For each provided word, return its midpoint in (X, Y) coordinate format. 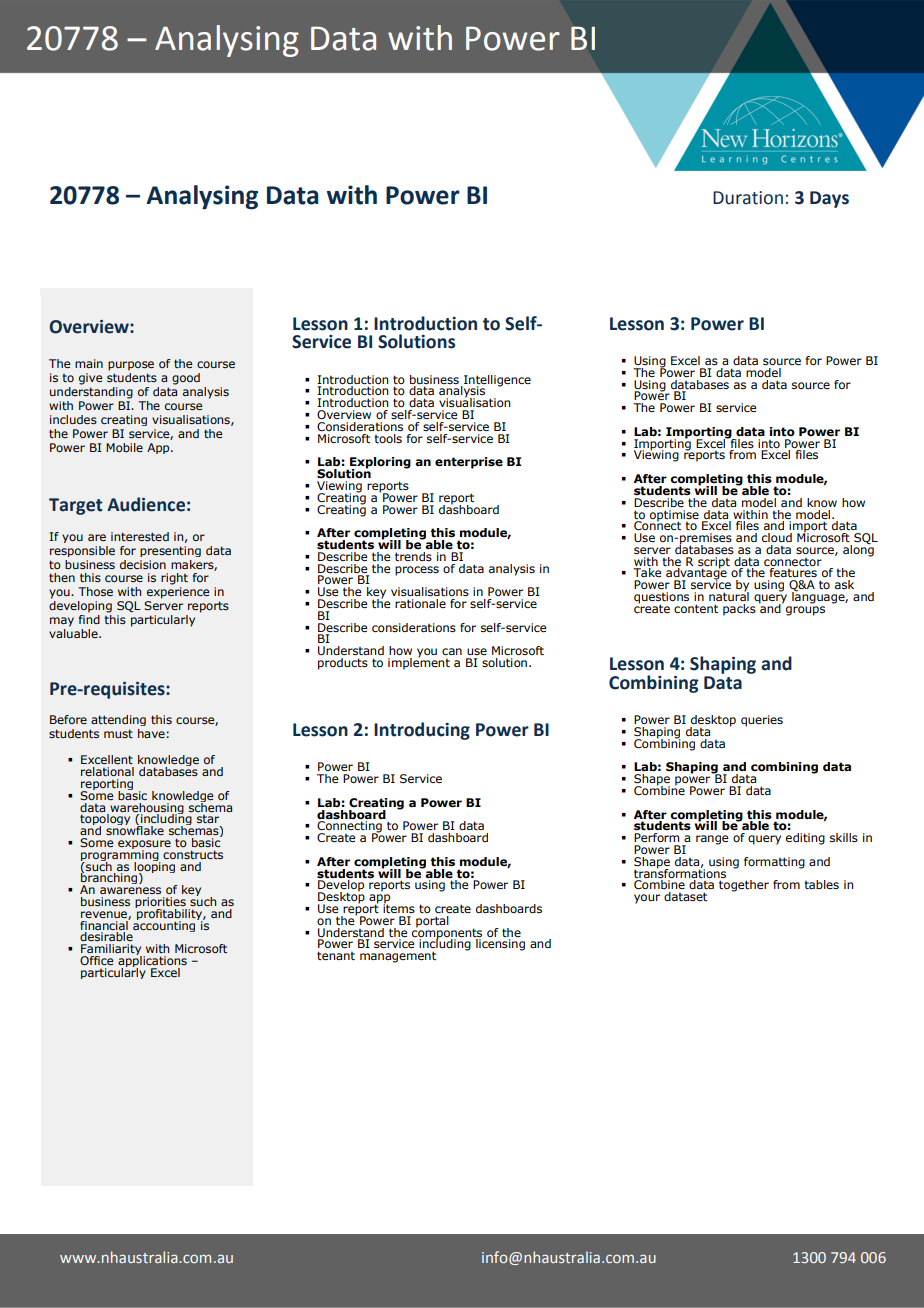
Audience (146, 504)
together (744, 886)
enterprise (469, 463)
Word (87, 37)
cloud (777, 537)
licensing (500, 945)
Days (829, 199)
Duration (748, 198)
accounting (165, 925)
